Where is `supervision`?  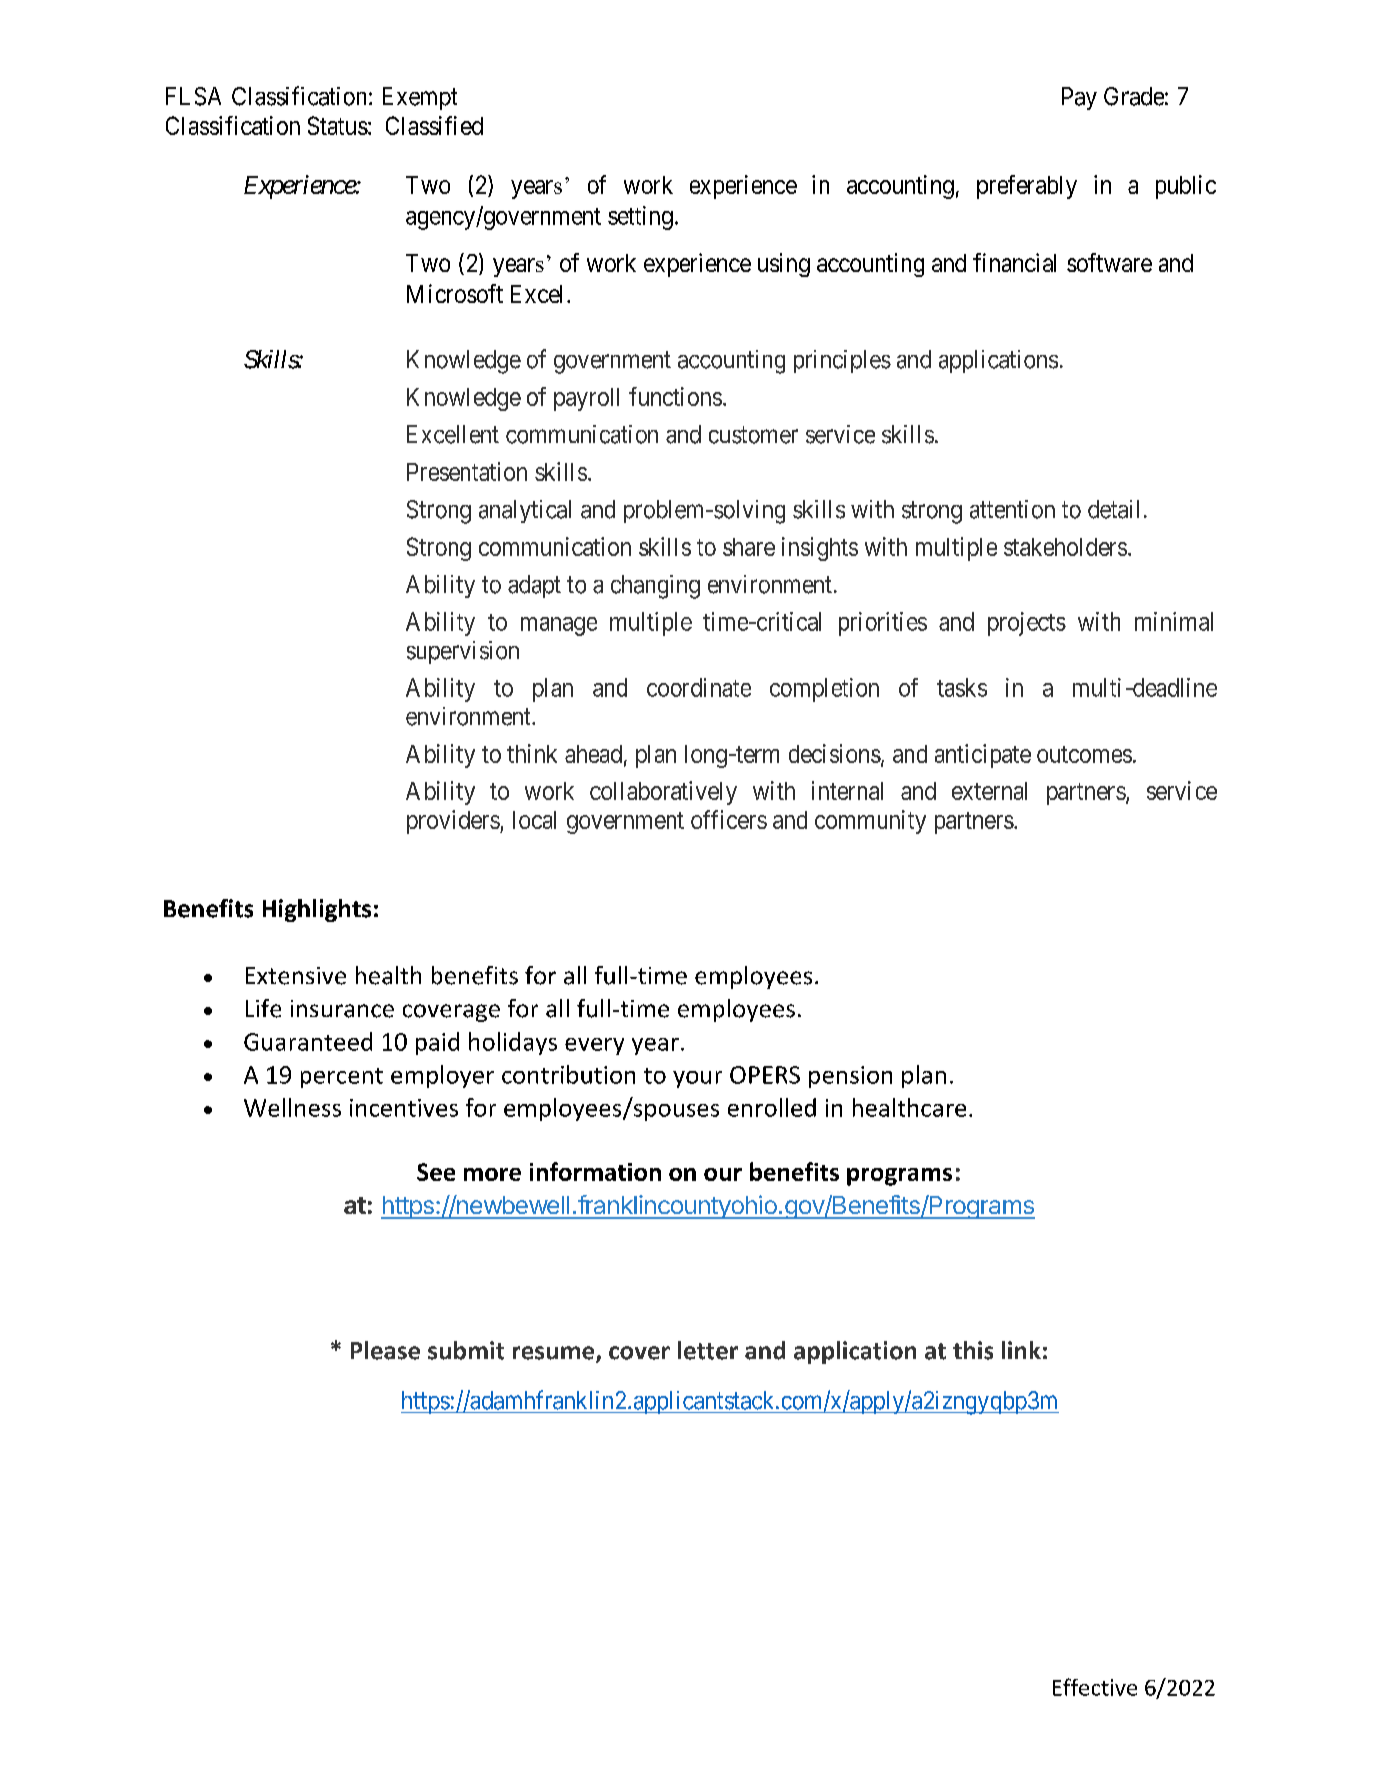 supervision is located at coordinates (463, 652).
